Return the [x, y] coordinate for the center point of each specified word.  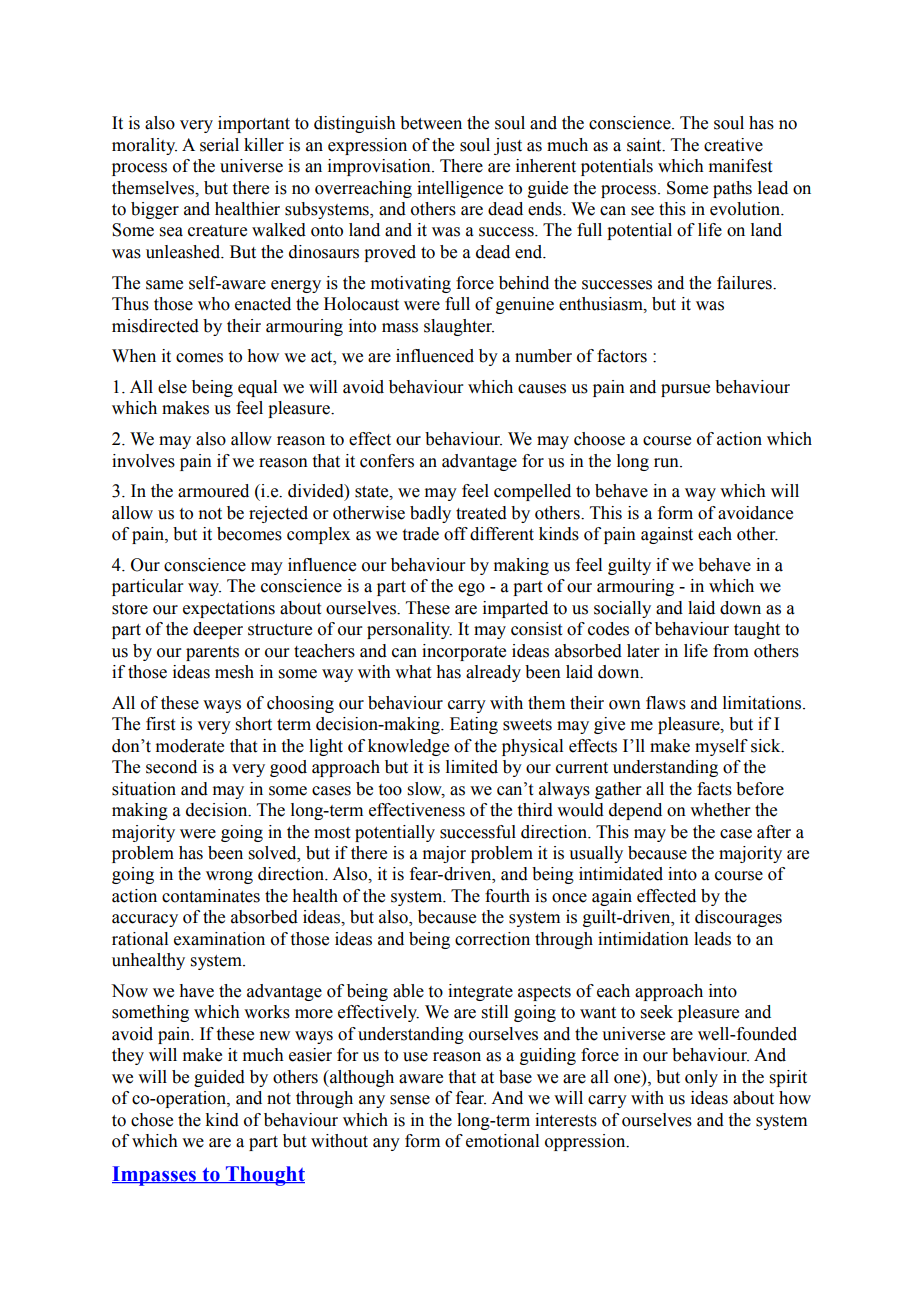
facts [714, 789]
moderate [190, 746]
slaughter [459, 327]
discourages [738, 918]
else [172, 387]
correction [492, 939]
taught [757, 630]
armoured [213, 491]
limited [472, 767]
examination [219, 939]
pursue [685, 390]
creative [733, 145]
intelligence [460, 189]
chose [152, 1120]
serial [219, 145]
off [456, 534]
